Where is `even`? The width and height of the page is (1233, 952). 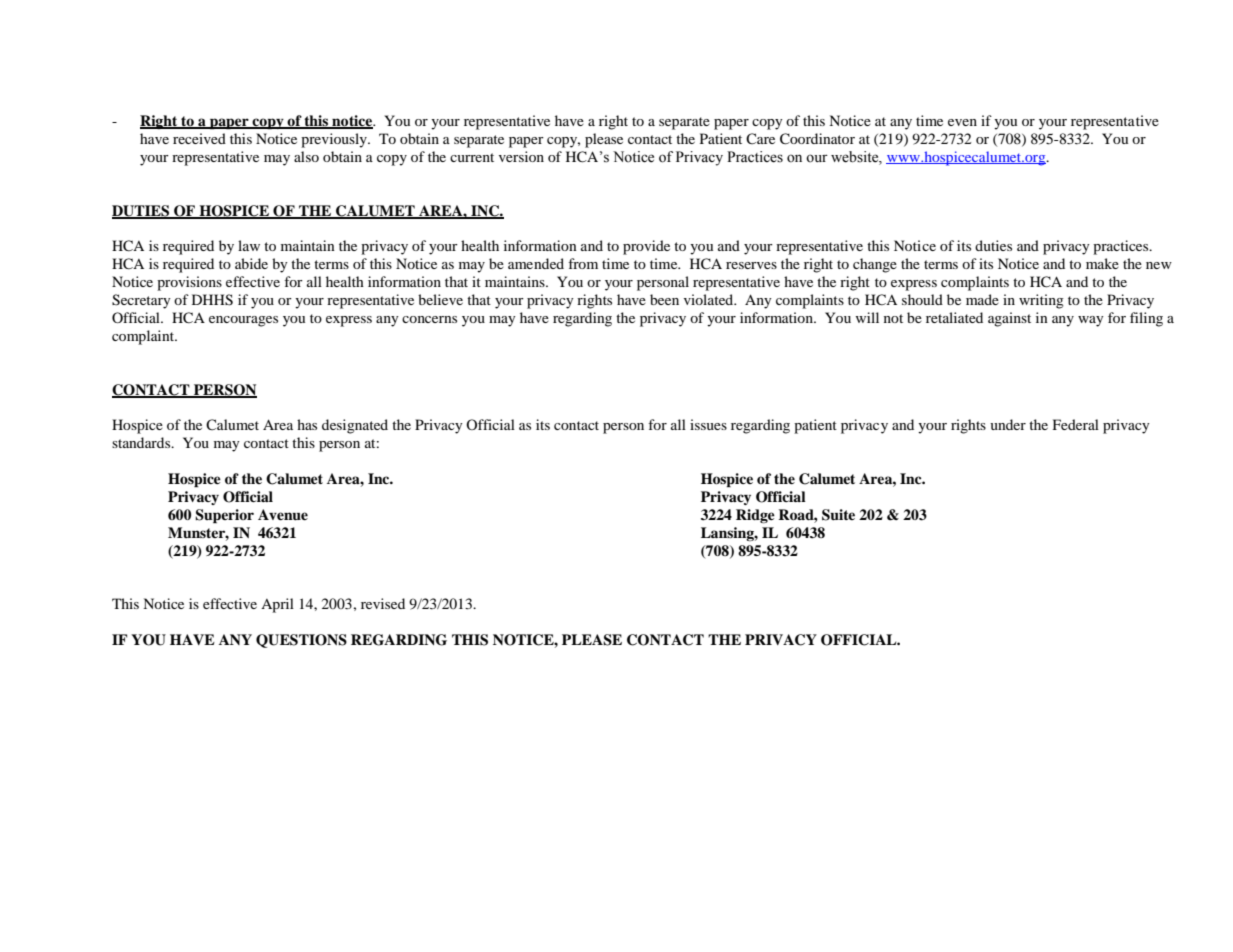
even is located at coordinates (962, 122).
